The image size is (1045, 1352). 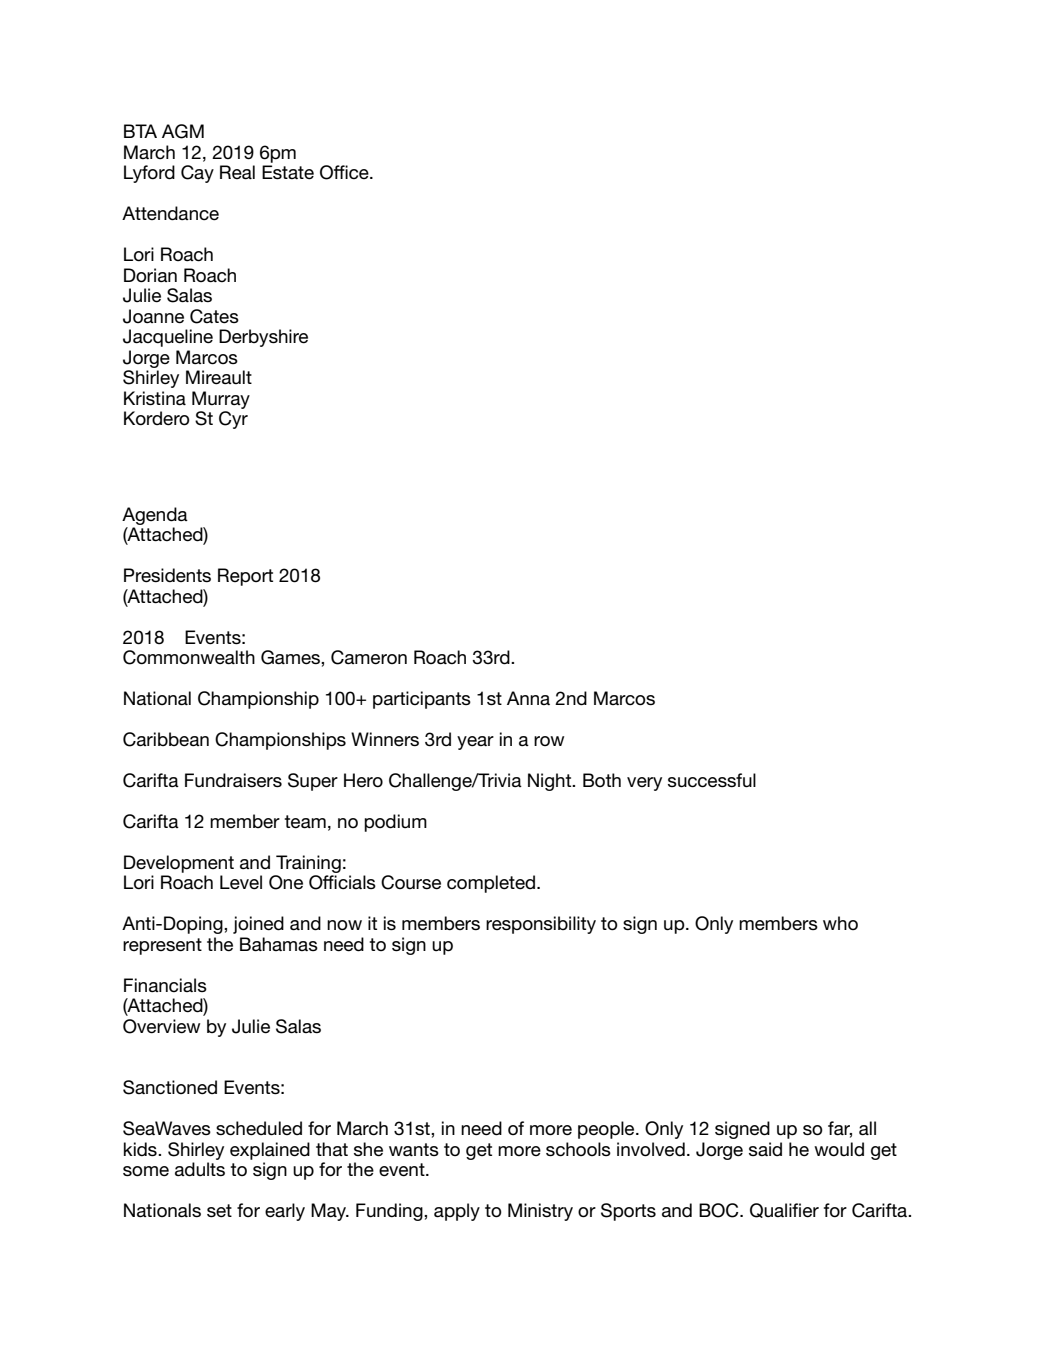 I want to click on Estate, so click(x=288, y=172).
